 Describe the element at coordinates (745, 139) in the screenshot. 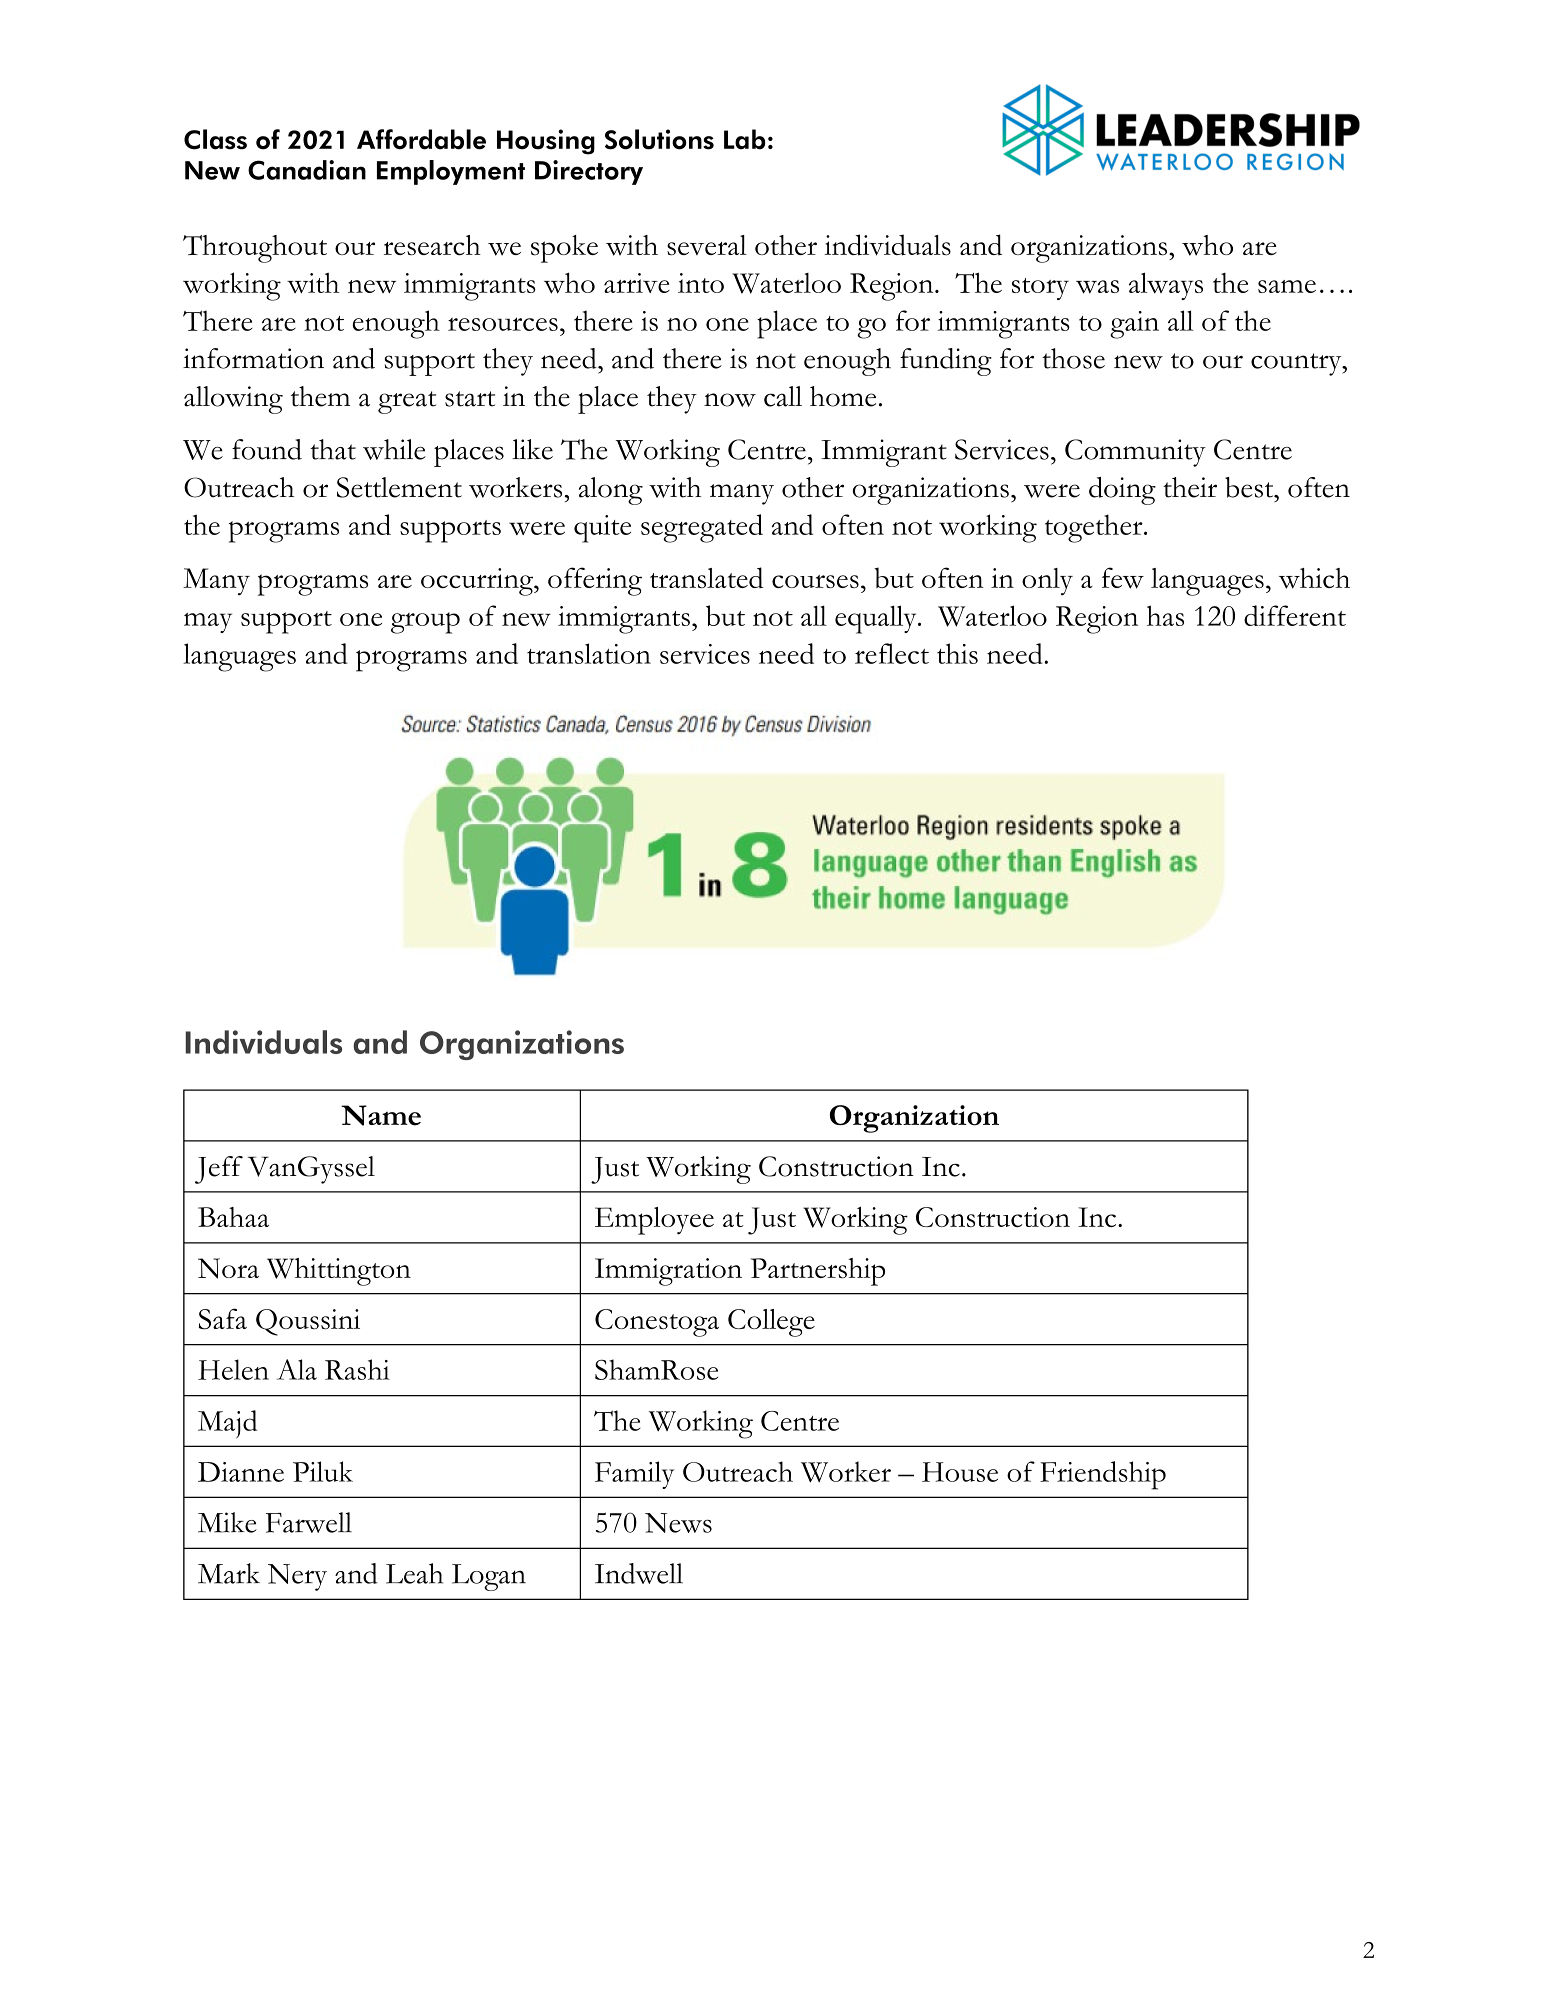

I see `Lab` at that location.
